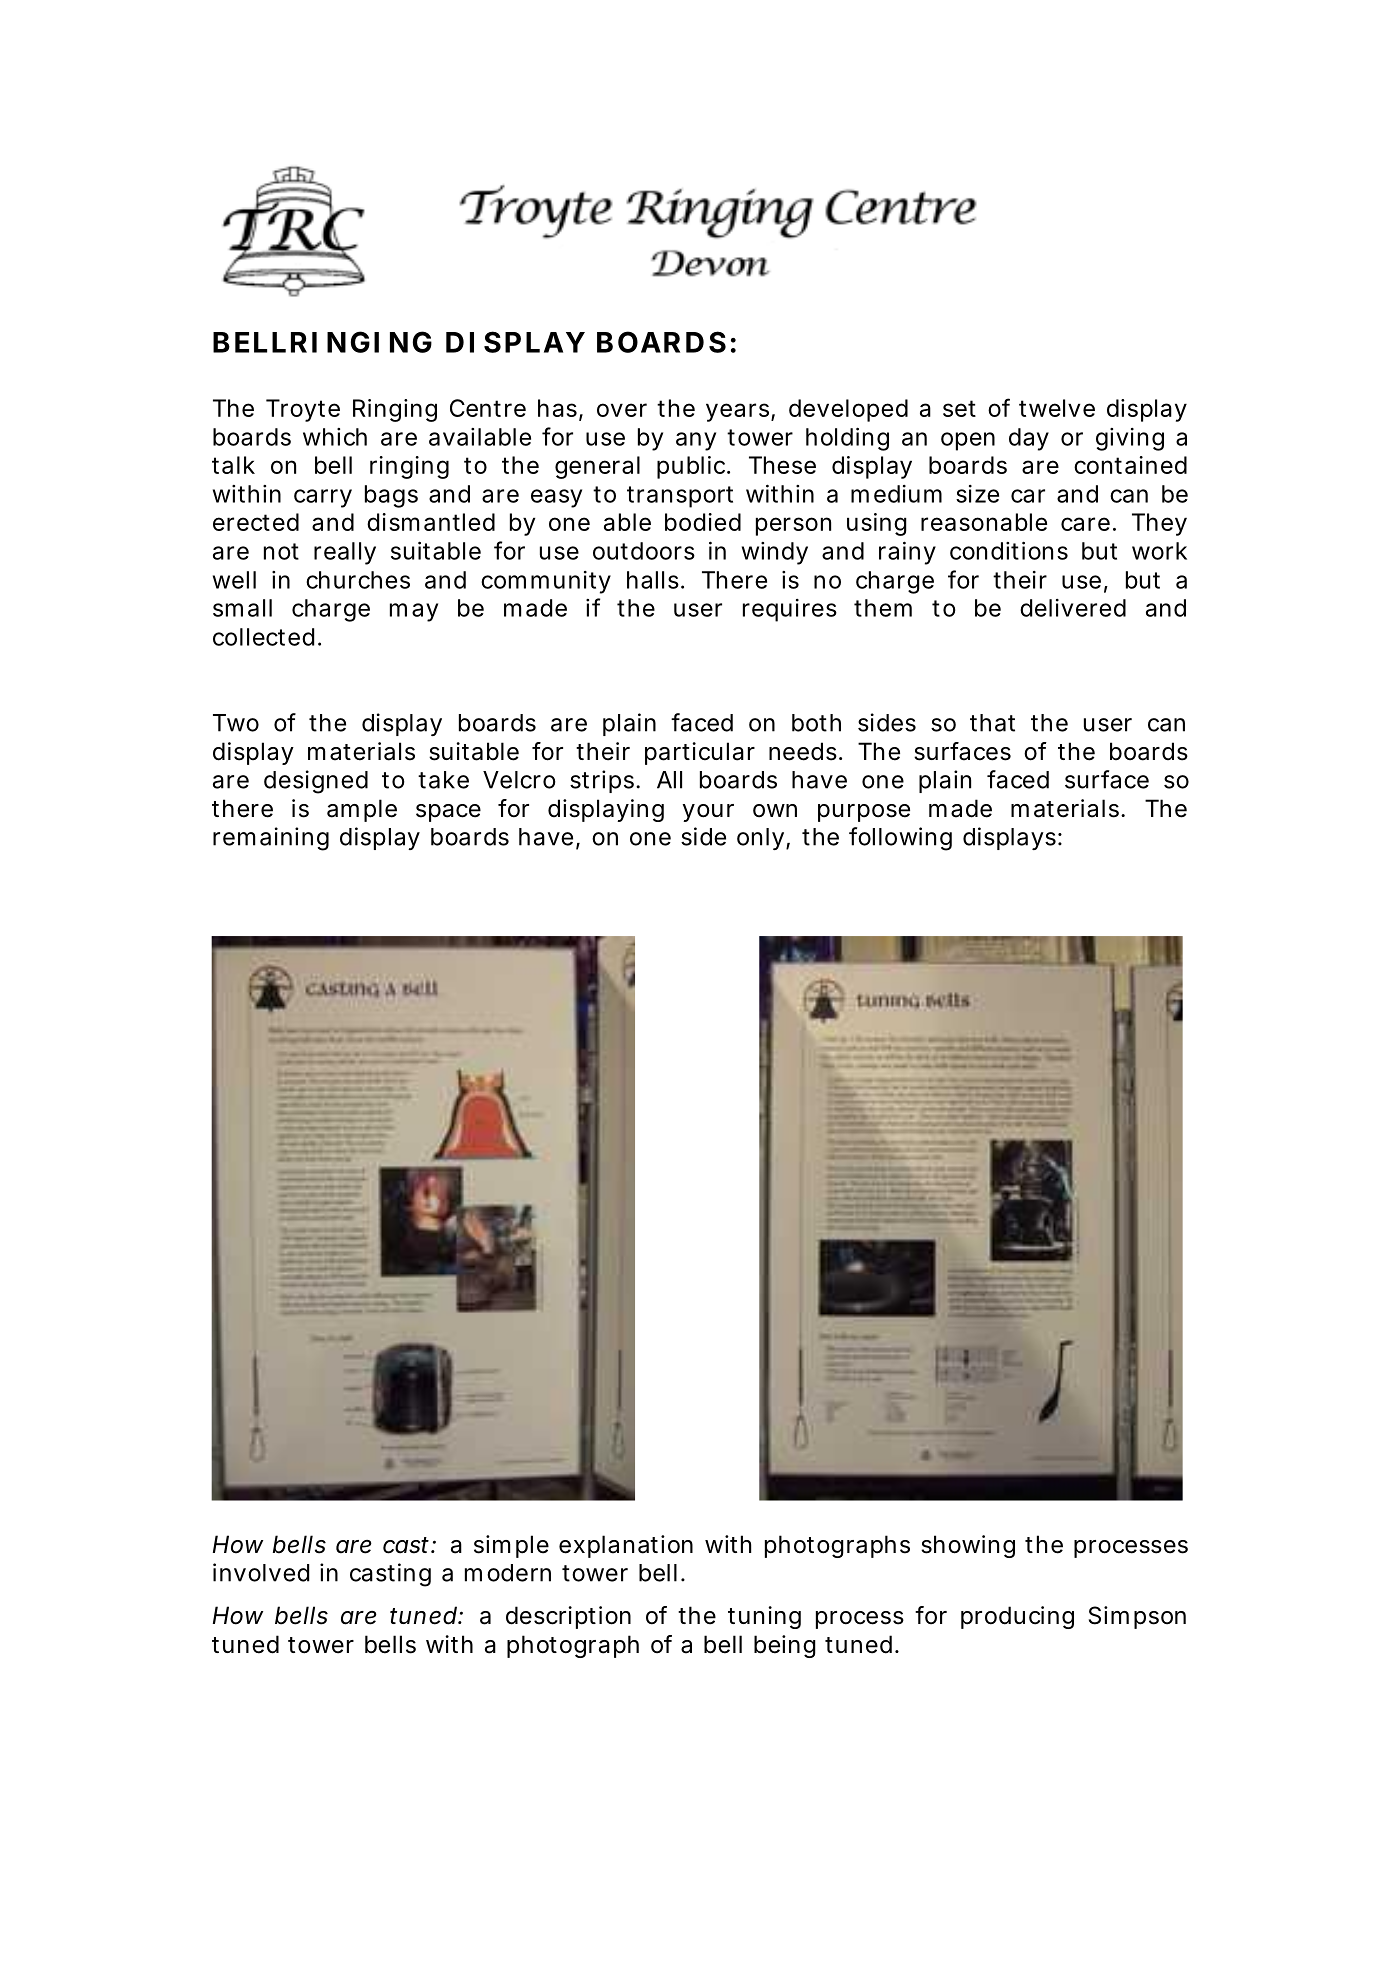 Image resolution: width=1400 pixels, height=1980 pixels. I want to click on any, so click(696, 441).
